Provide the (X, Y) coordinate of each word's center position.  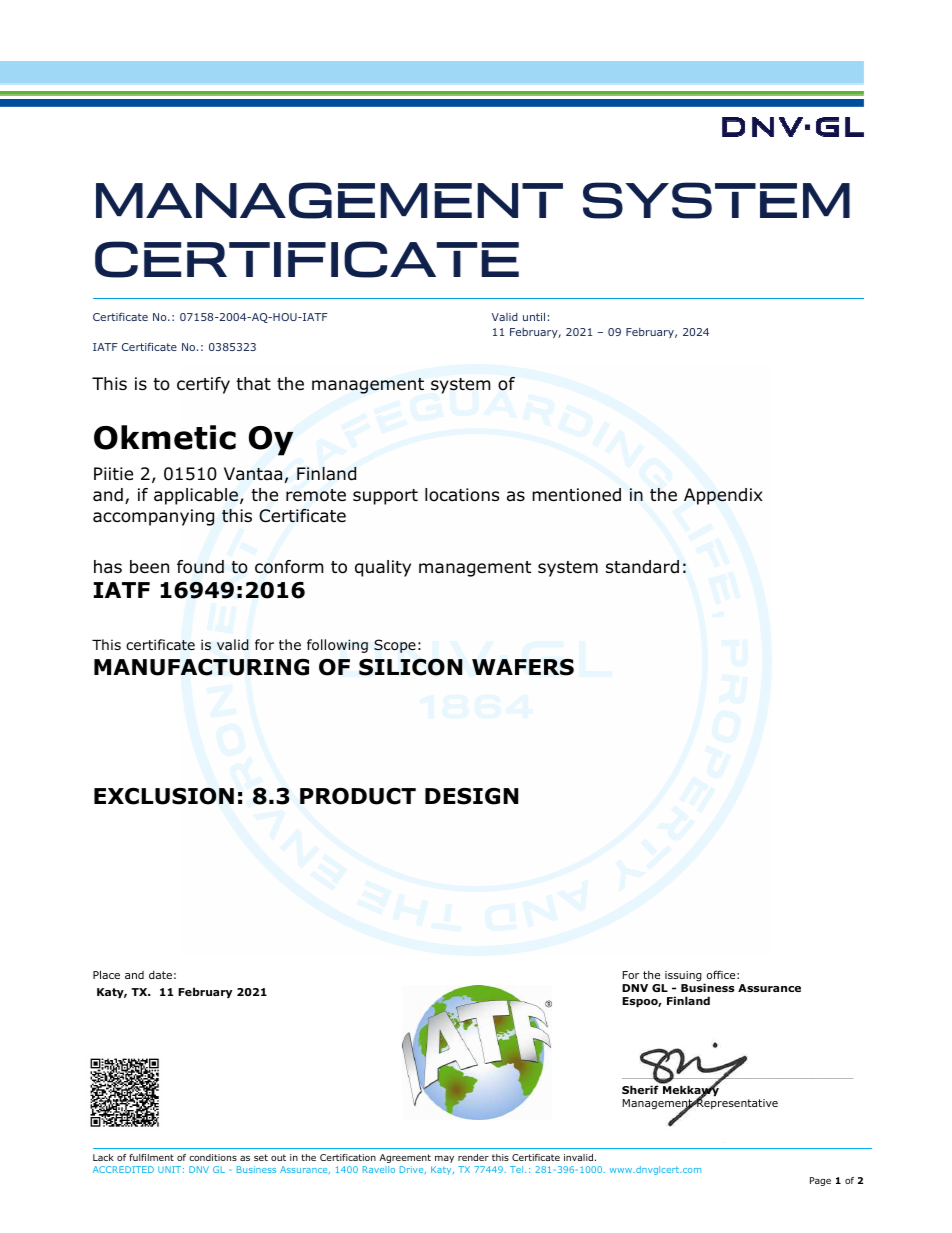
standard (642, 567)
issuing (683, 976)
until (534, 316)
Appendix (723, 496)
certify (203, 385)
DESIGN (471, 796)
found (200, 567)
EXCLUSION (164, 796)
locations (462, 495)
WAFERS (523, 667)
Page (820, 1181)
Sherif (641, 1088)
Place (106, 974)
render (473, 1157)
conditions (213, 1157)
